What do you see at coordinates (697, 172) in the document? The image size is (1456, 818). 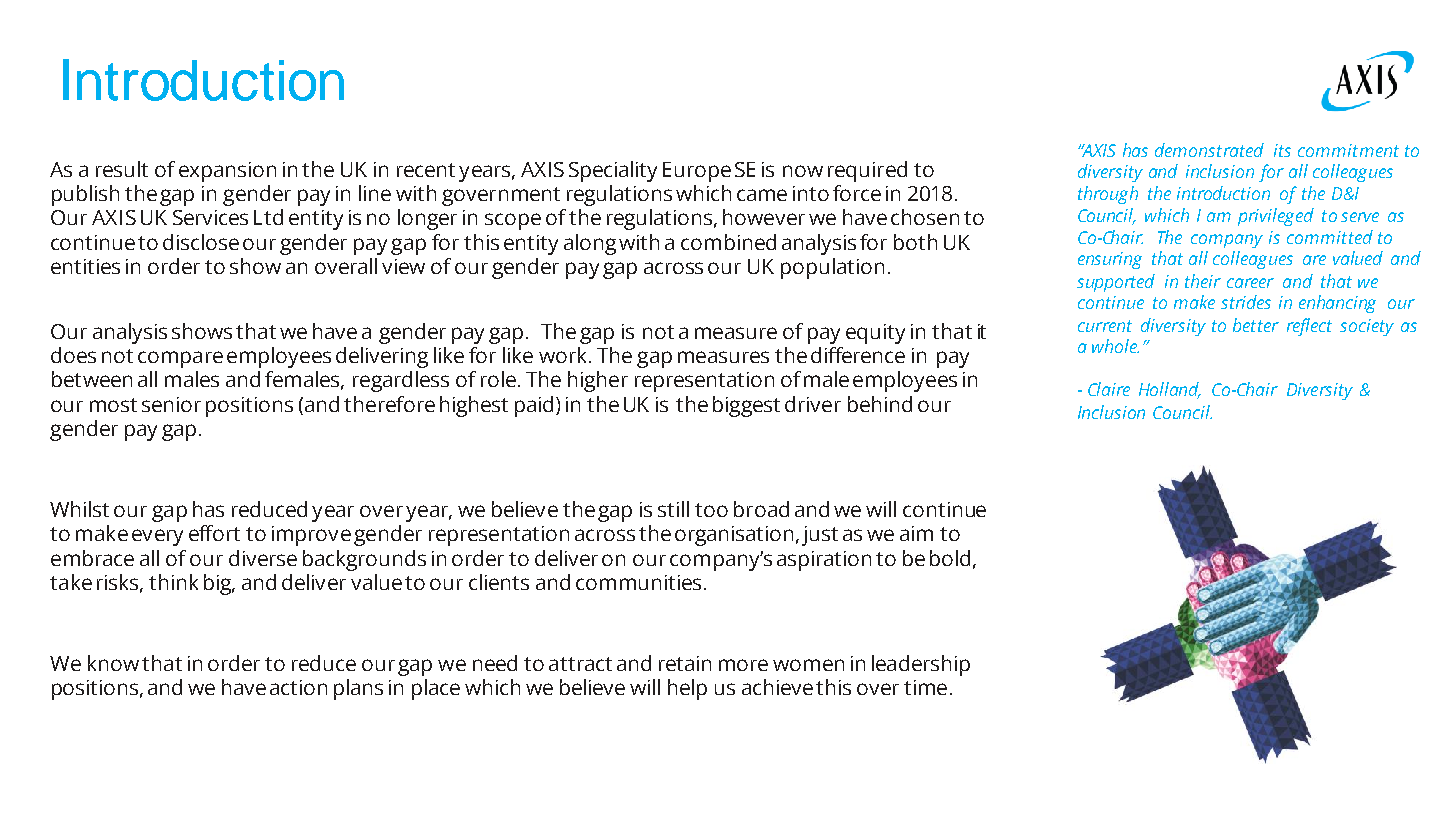 I see `Europe` at bounding box center [697, 172].
